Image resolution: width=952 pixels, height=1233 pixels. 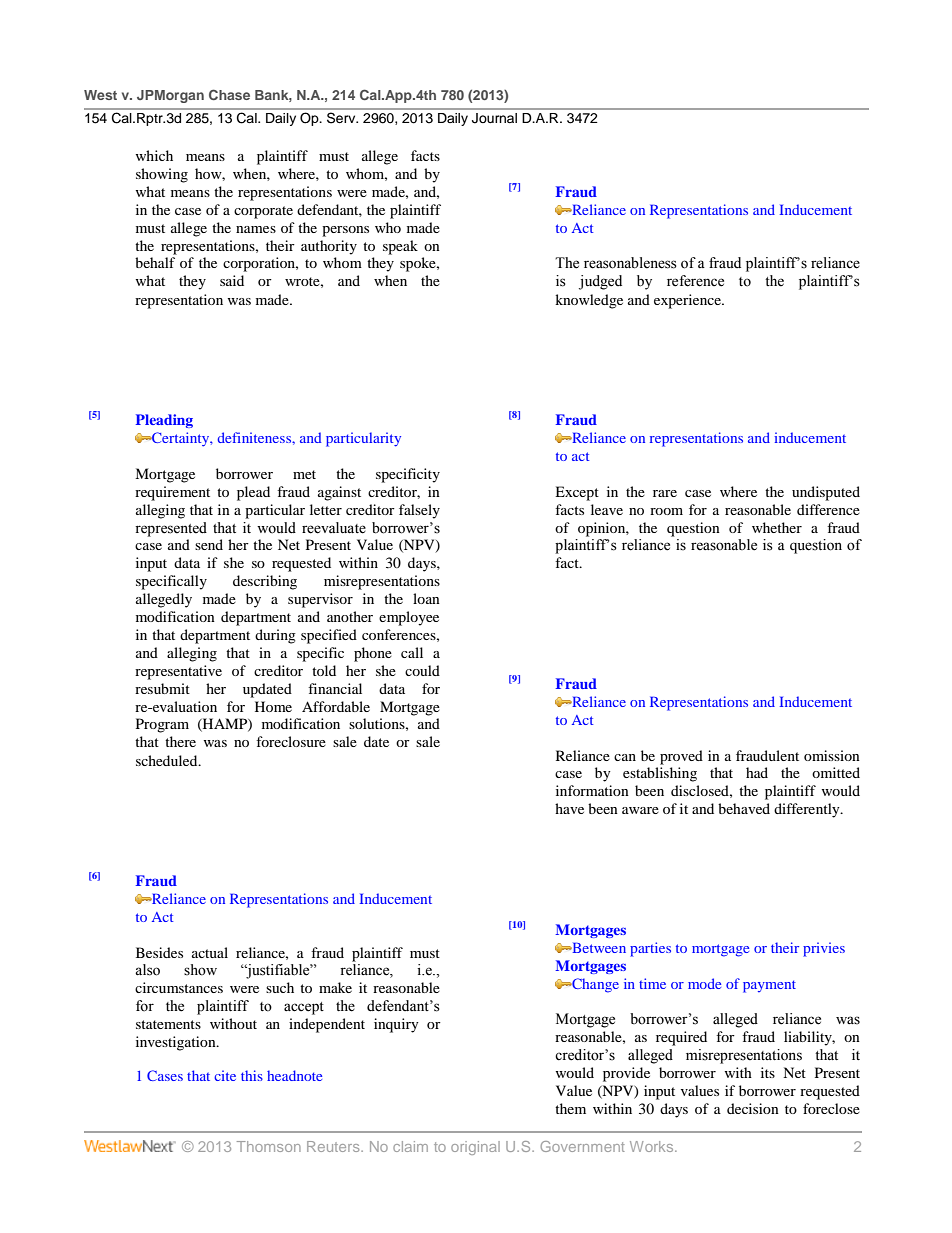 What do you see at coordinates (757, 772) in the screenshot?
I see `had` at bounding box center [757, 772].
